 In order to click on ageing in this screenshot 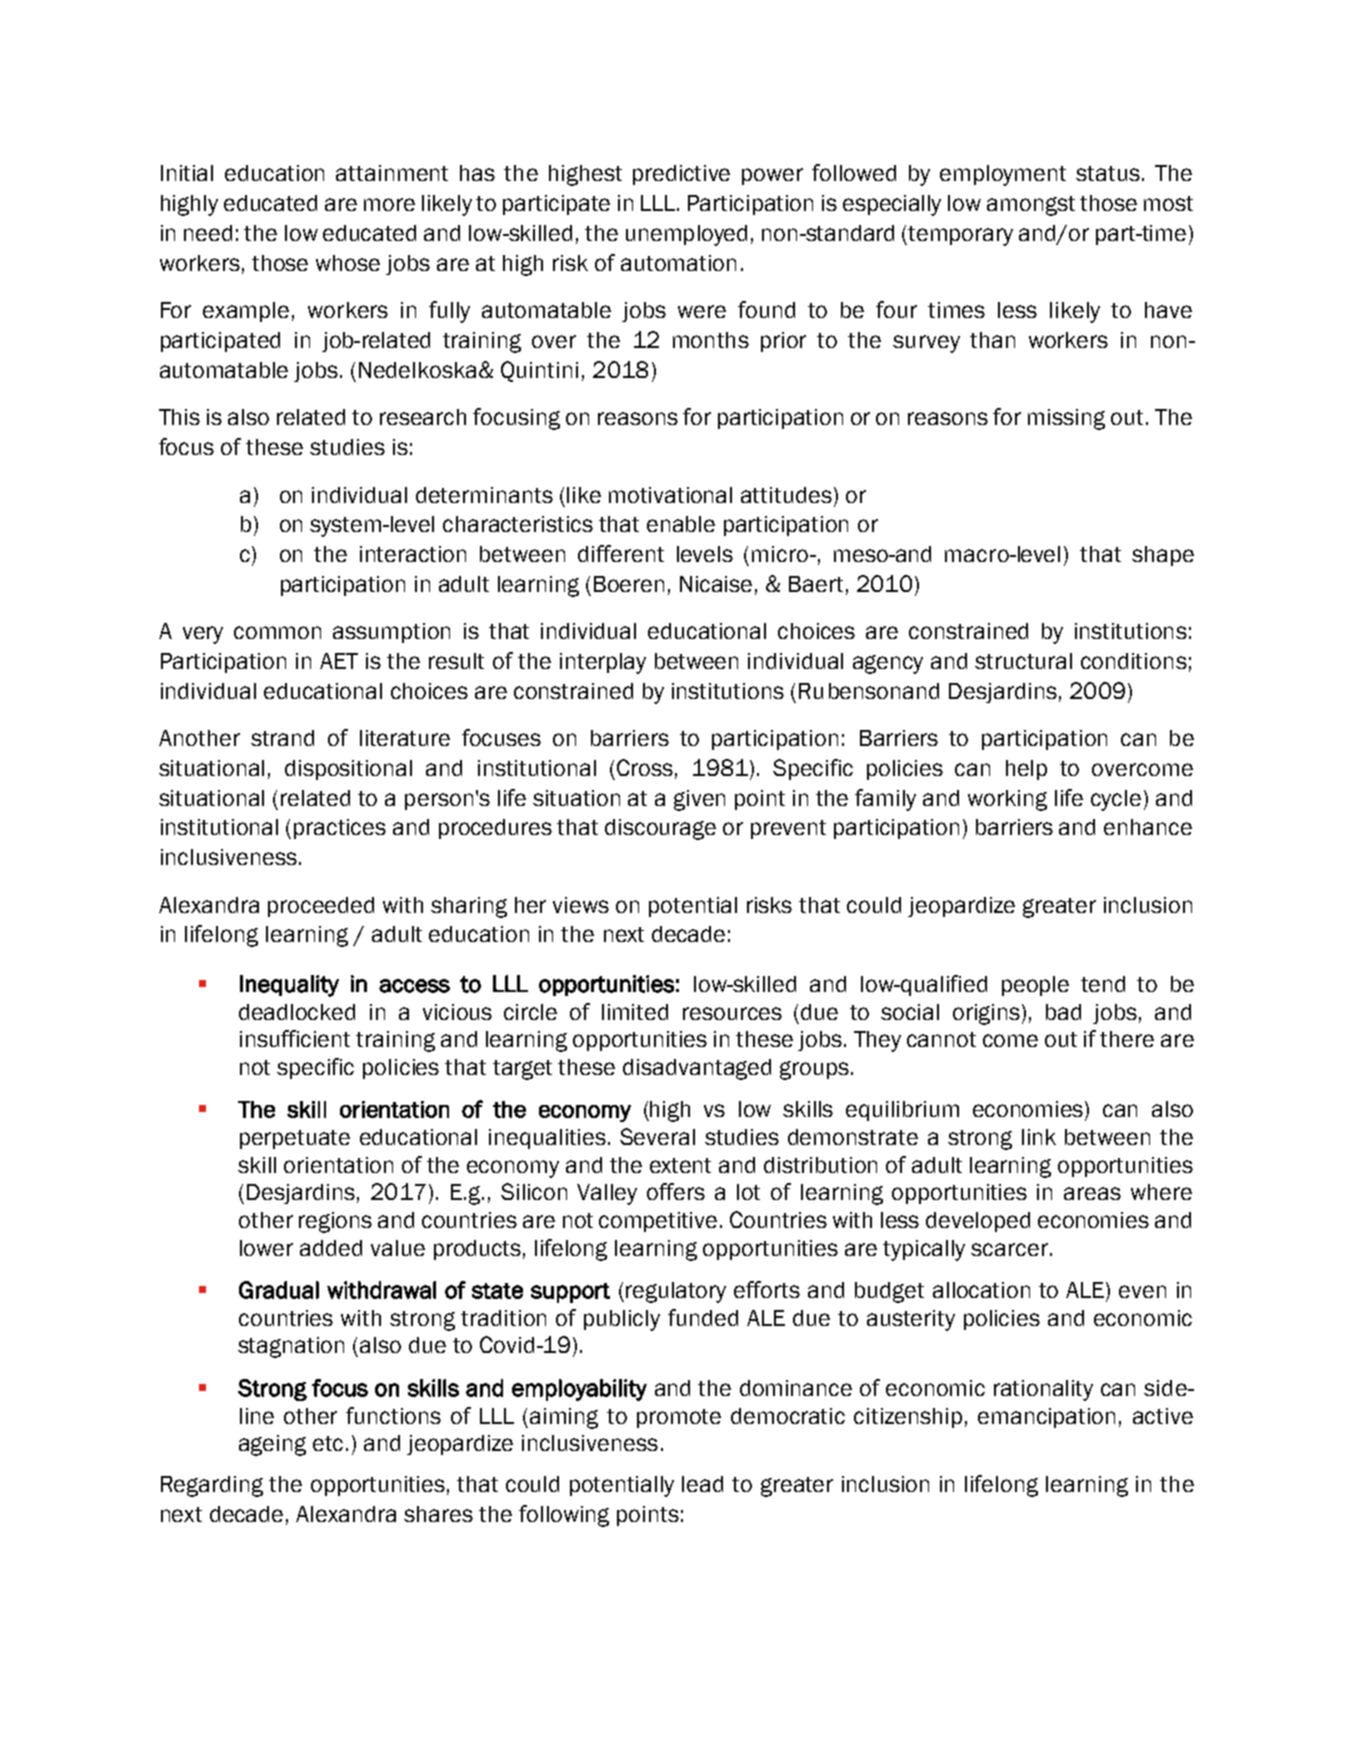, I will do `click(272, 1445)`.
